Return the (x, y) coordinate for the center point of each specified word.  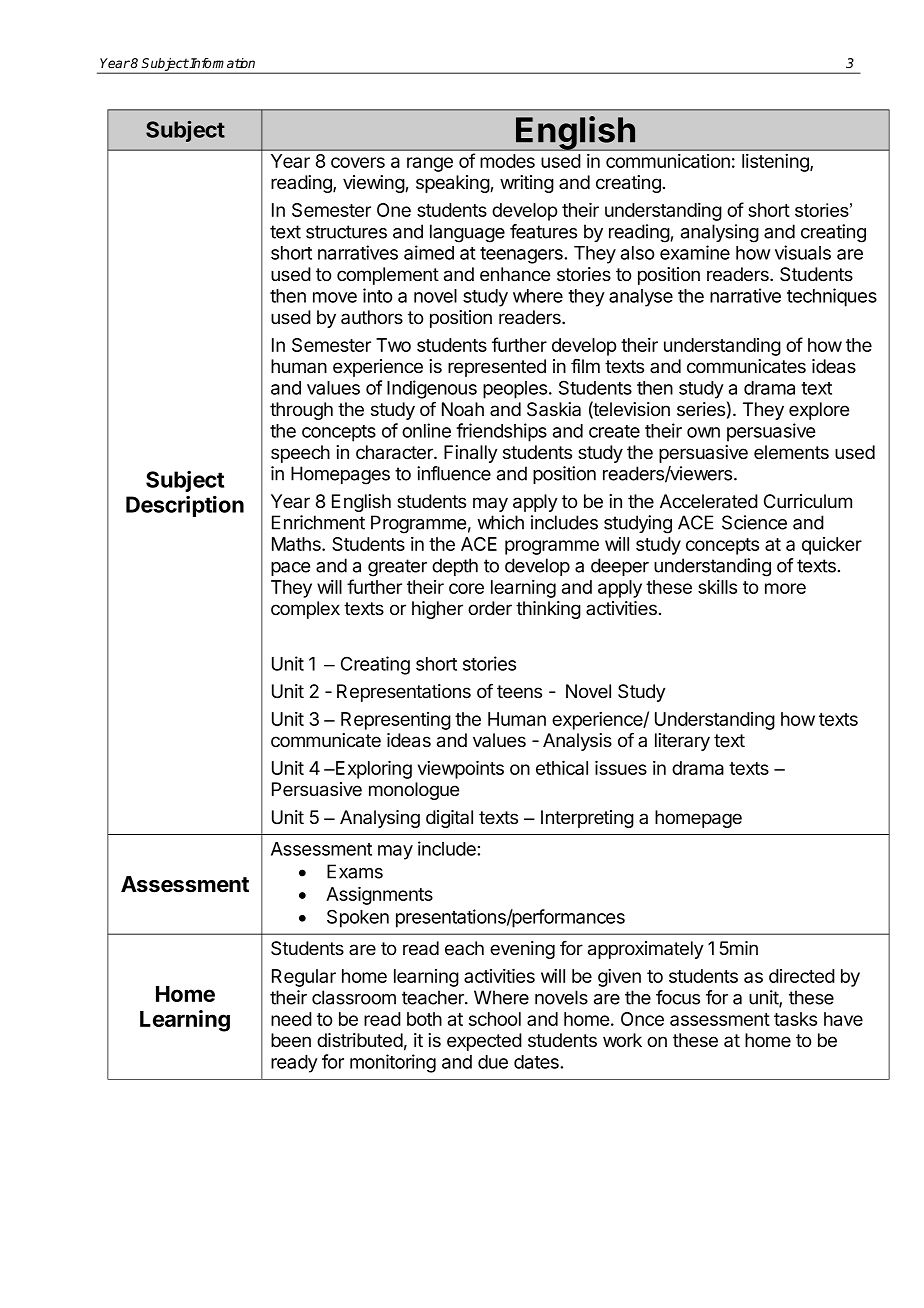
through (301, 411)
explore (819, 411)
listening (776, 163)
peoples (516, 390)
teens (519, 692)
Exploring (373, 769)
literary (682, 742)
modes (507, 161)
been (291, 1040)
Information (221, 63)
